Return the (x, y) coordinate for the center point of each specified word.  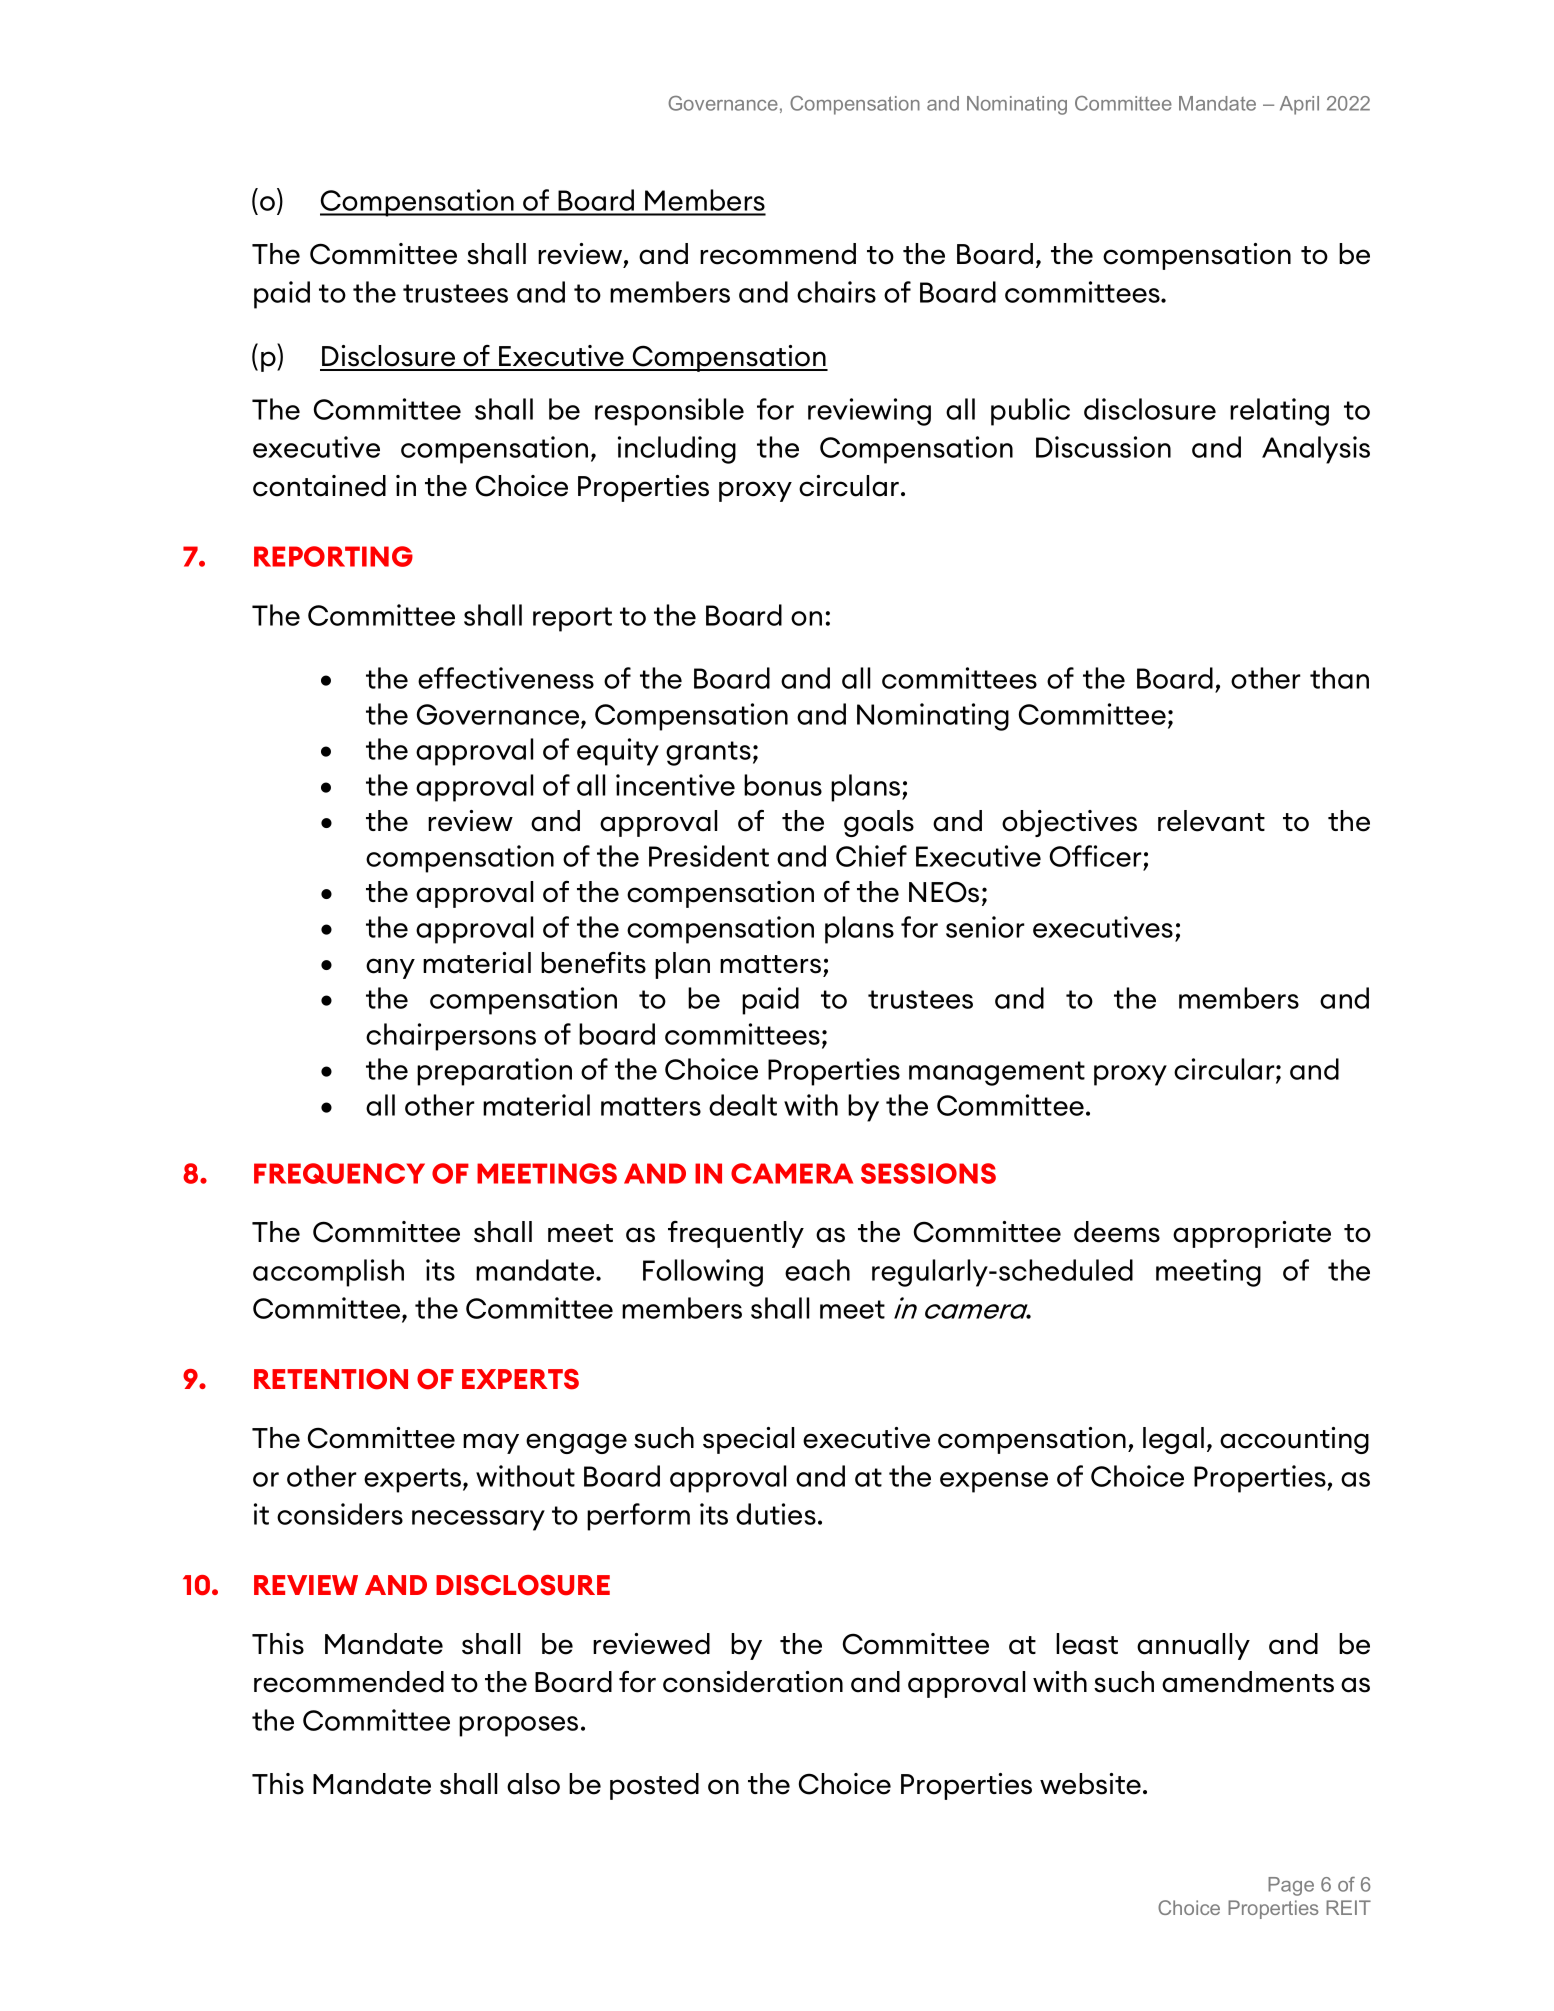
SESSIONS (928, 1173)
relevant (1211, 821)
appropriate (1252, 1234)
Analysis (1316, 450)
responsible (669, 412)
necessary (478, 1520)
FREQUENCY (339, 1173)
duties (776, 1514)
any (390, 968)
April (1299, 105)
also (533, 1784)
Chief (871, 856)
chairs (836, 292)
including (677, 450)
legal (1173, 1440)
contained (319, 486)
